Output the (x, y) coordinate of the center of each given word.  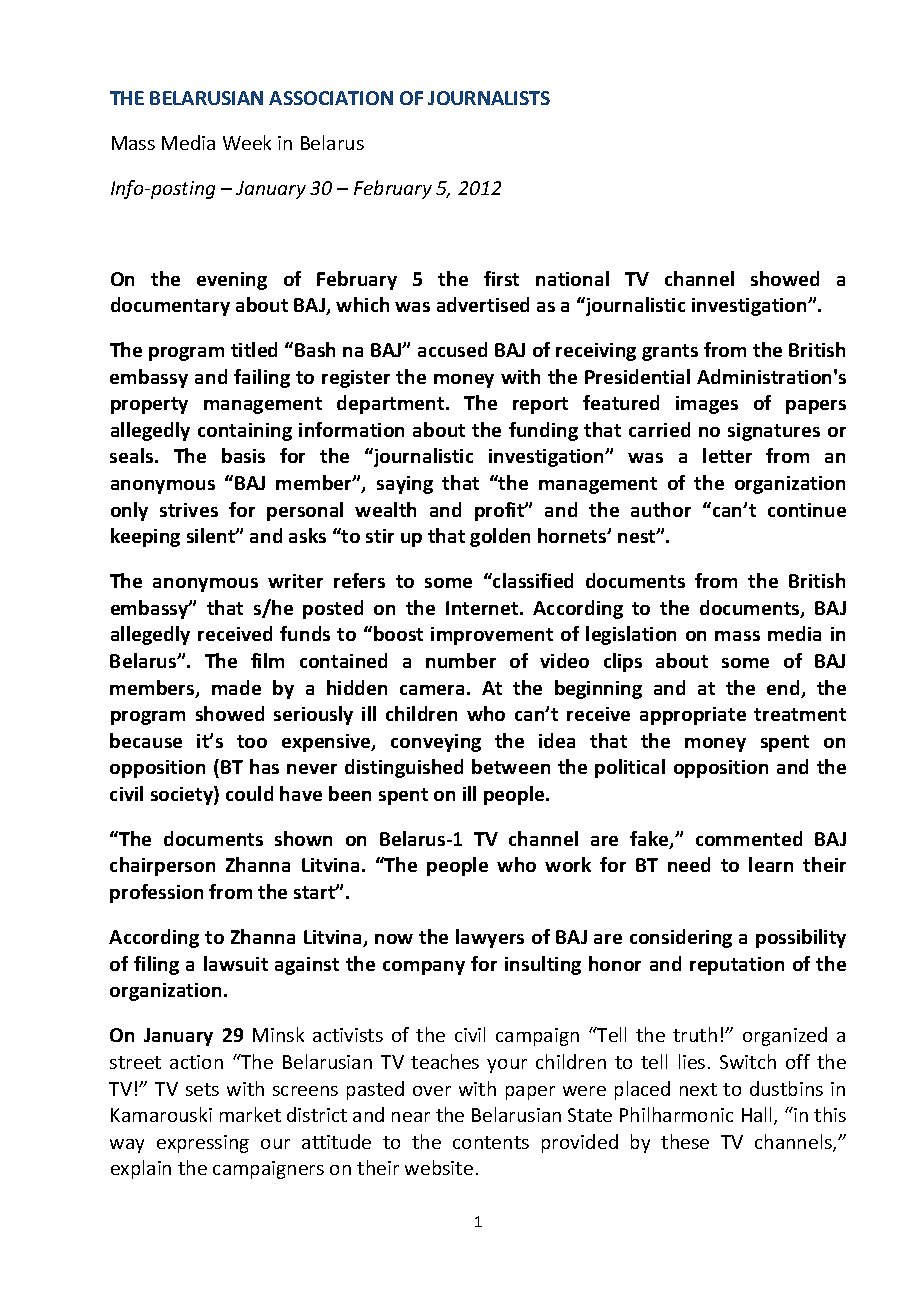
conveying (436, 743)
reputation (737, 966)
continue (807, 510)
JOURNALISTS (489, 98)
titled (254, 349)
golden (500, 537)
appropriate (693, 716)
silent (212, 535)
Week (247, 142)
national (572, 278)
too (252, 741)
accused (452, 349)
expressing (203, 1144)
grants (670, 352)
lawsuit (236, 963)
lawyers (490, 938)
